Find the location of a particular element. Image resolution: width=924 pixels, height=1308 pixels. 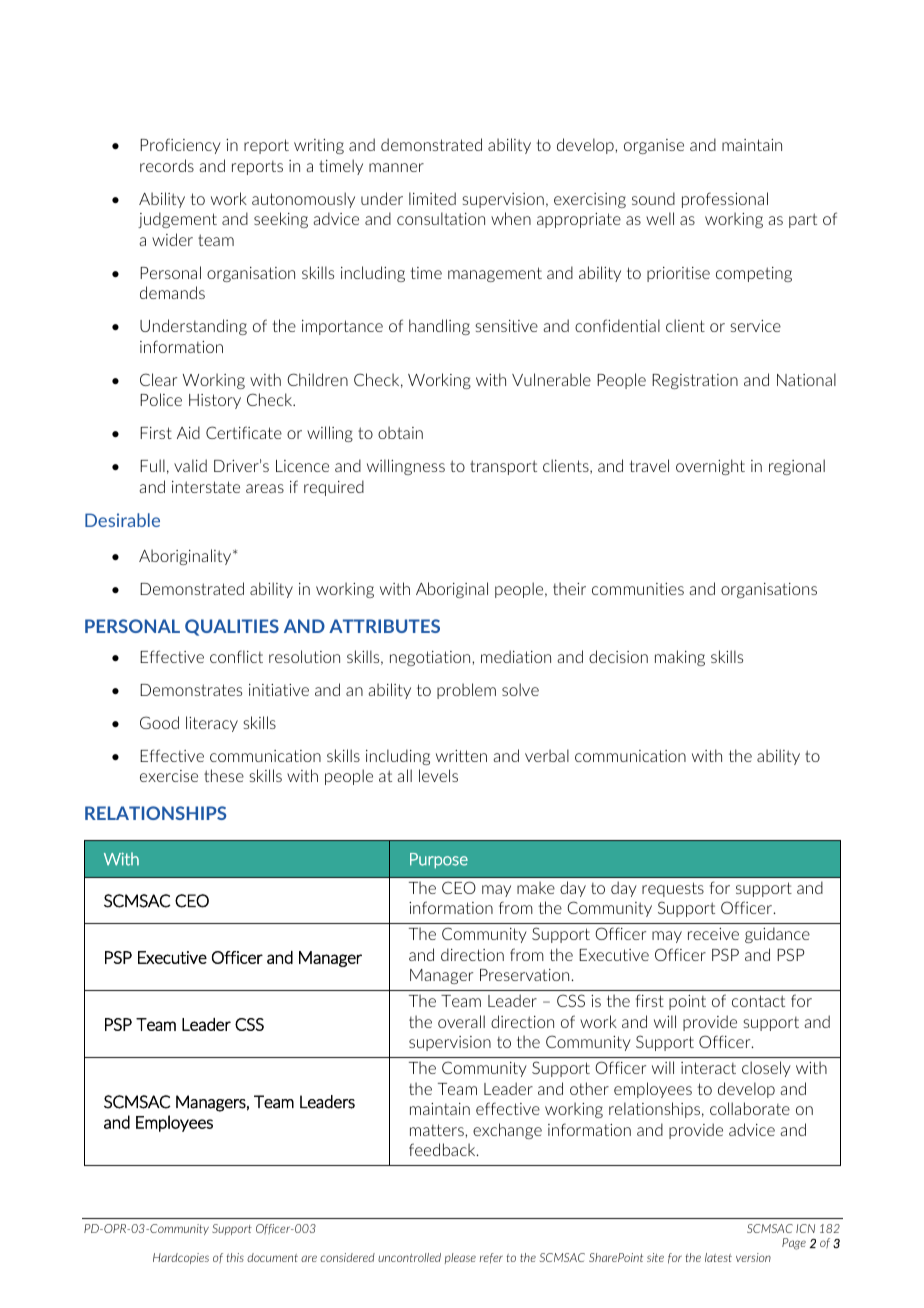

contact is located at coordinates (758, 1001).
